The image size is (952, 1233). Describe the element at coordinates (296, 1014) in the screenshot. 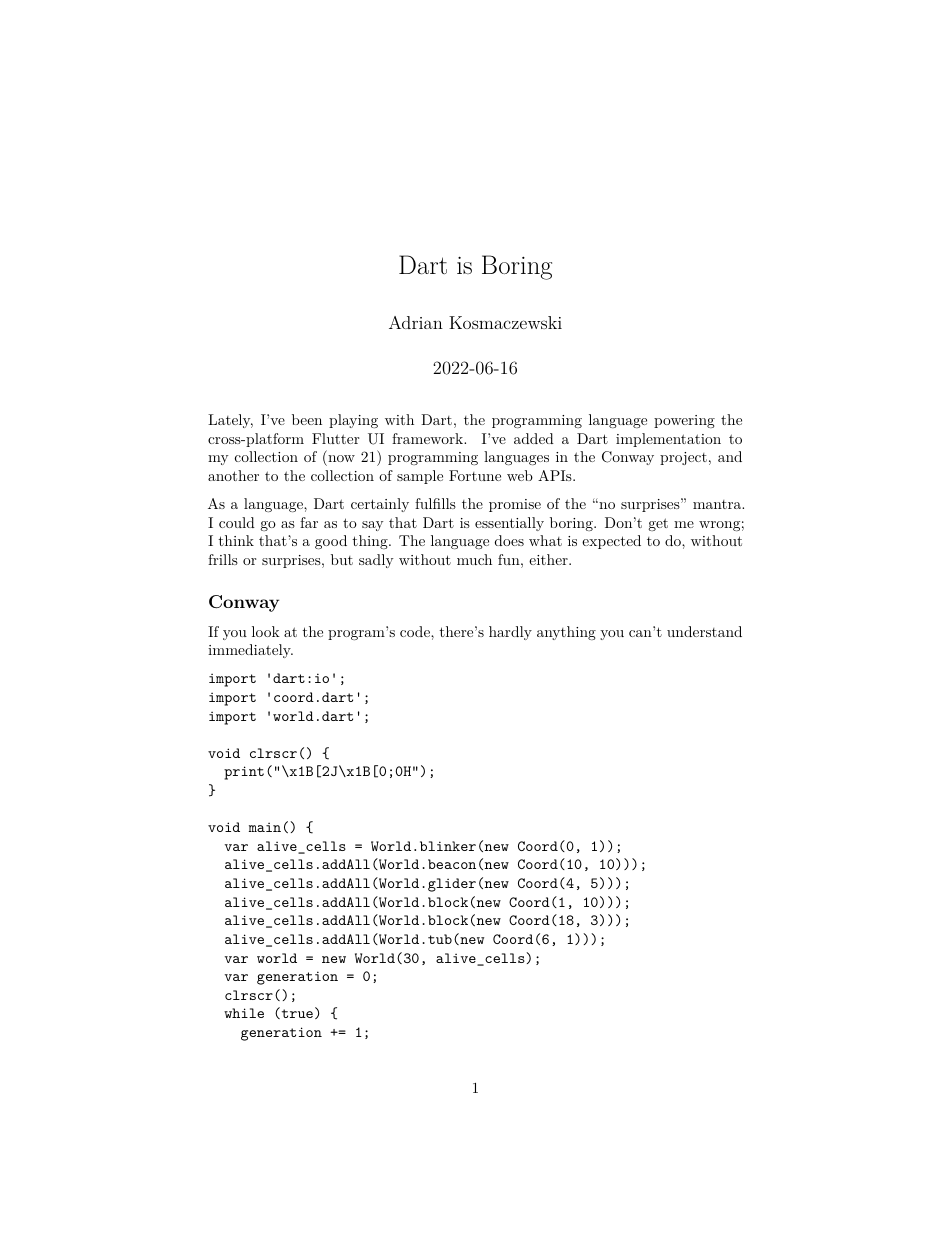

I see `true` at that location.
